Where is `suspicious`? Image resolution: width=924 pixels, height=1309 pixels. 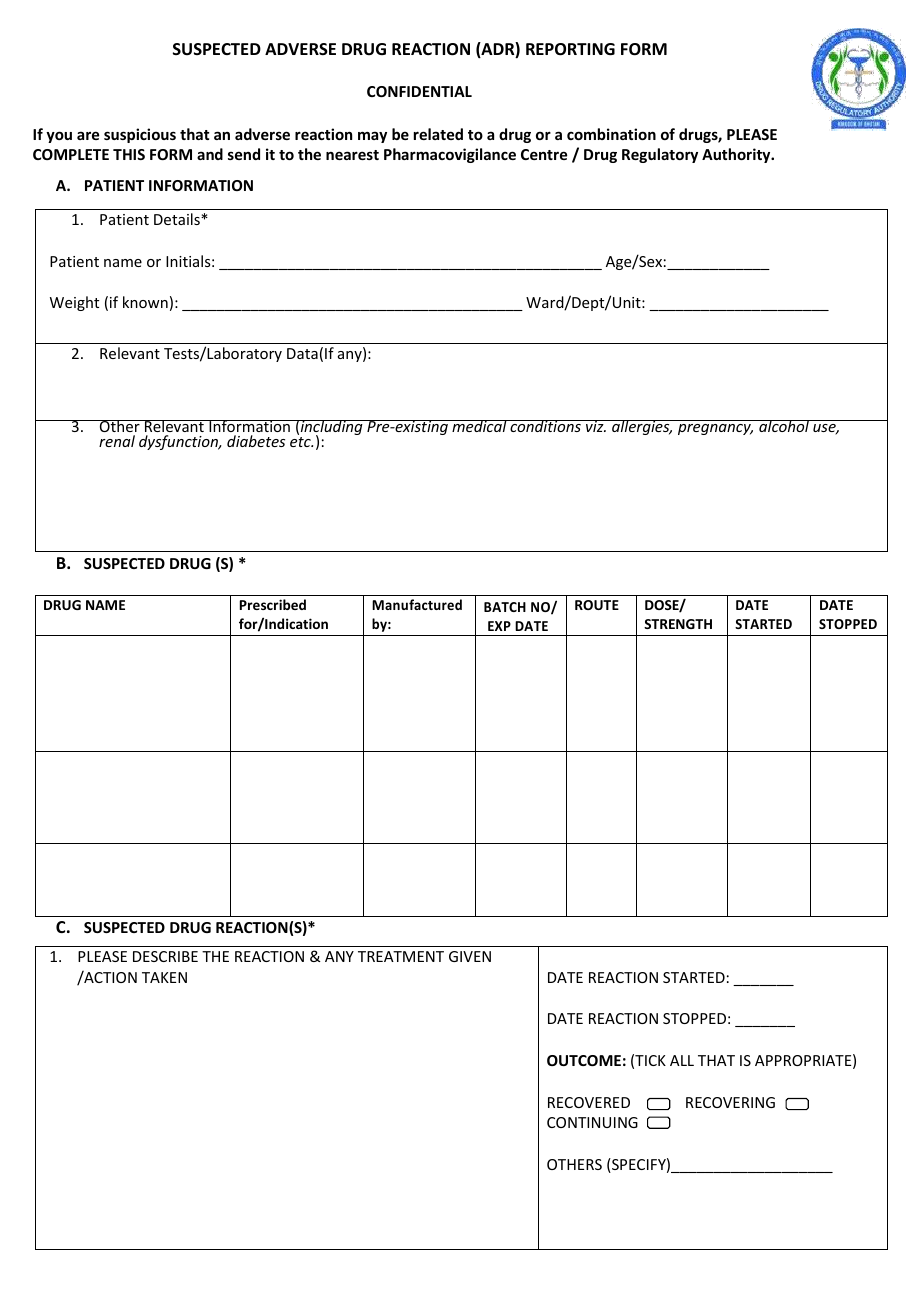 suspicious is located at coordinates (140, 135).
